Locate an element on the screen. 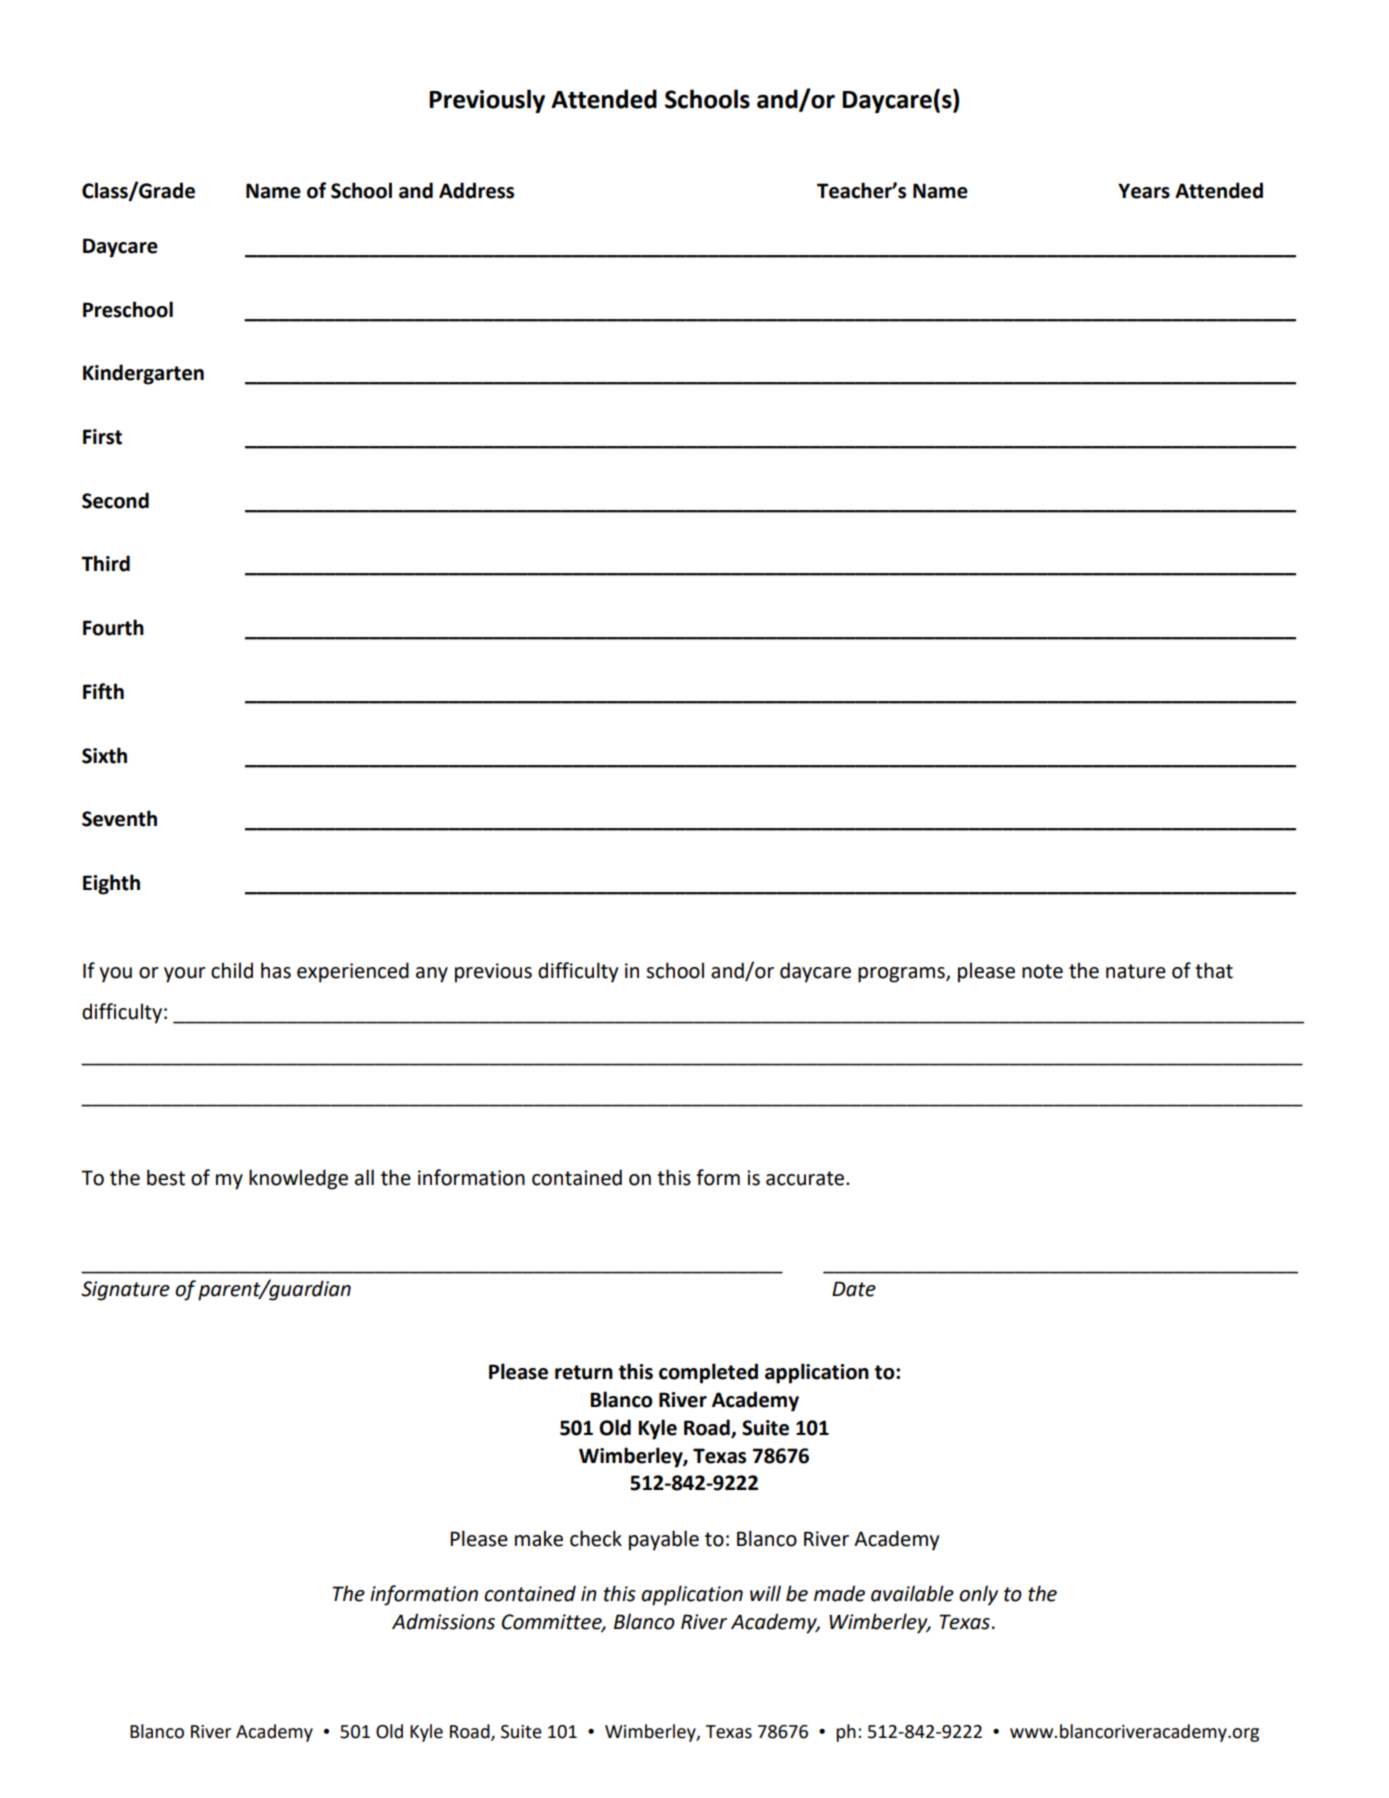 Image resolution: width=1389 pixels, height=1798 pixels. note is located at coordinates (1042, 971).
